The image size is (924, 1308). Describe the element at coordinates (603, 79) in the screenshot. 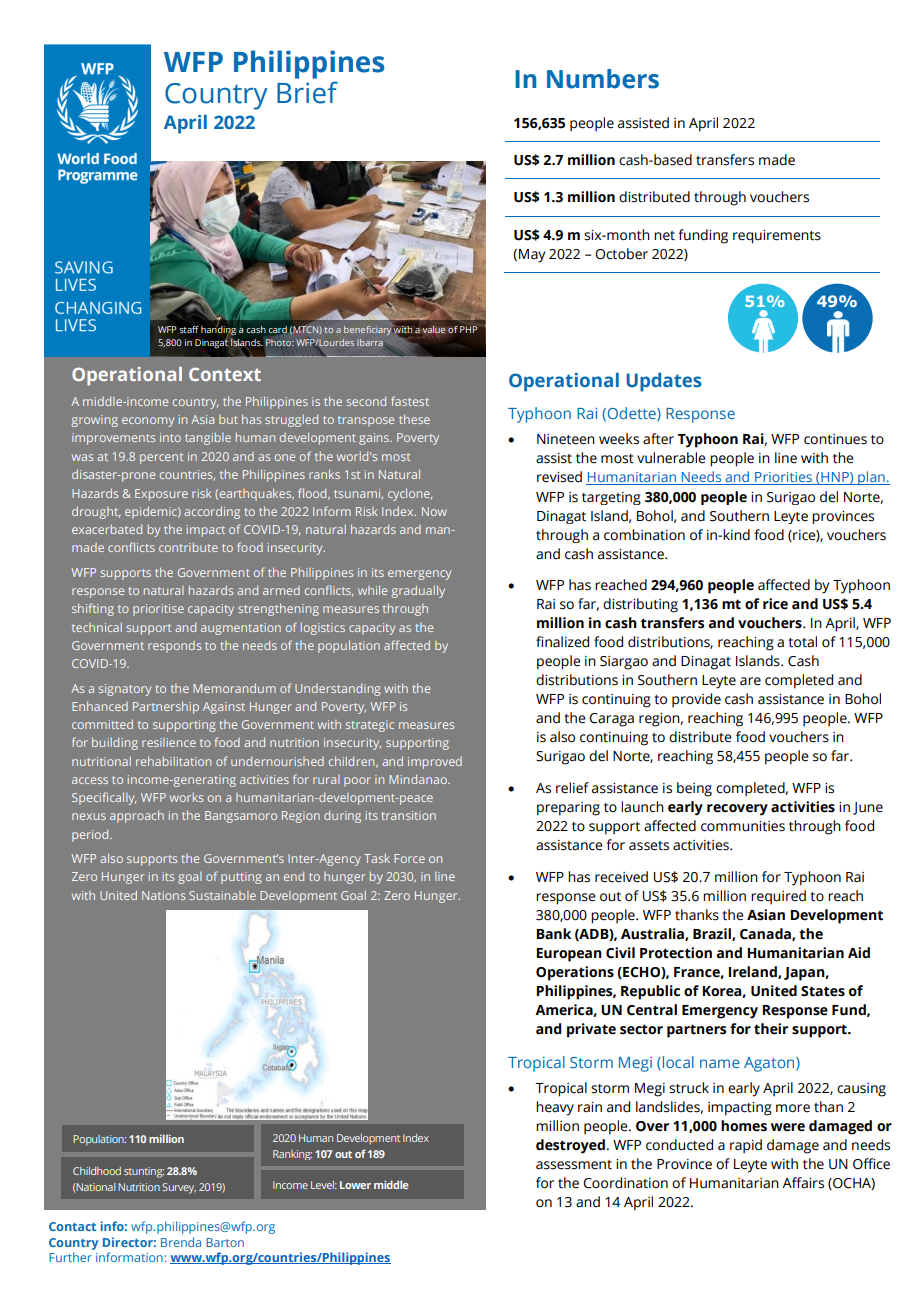

I see `Numbers` at that location.
